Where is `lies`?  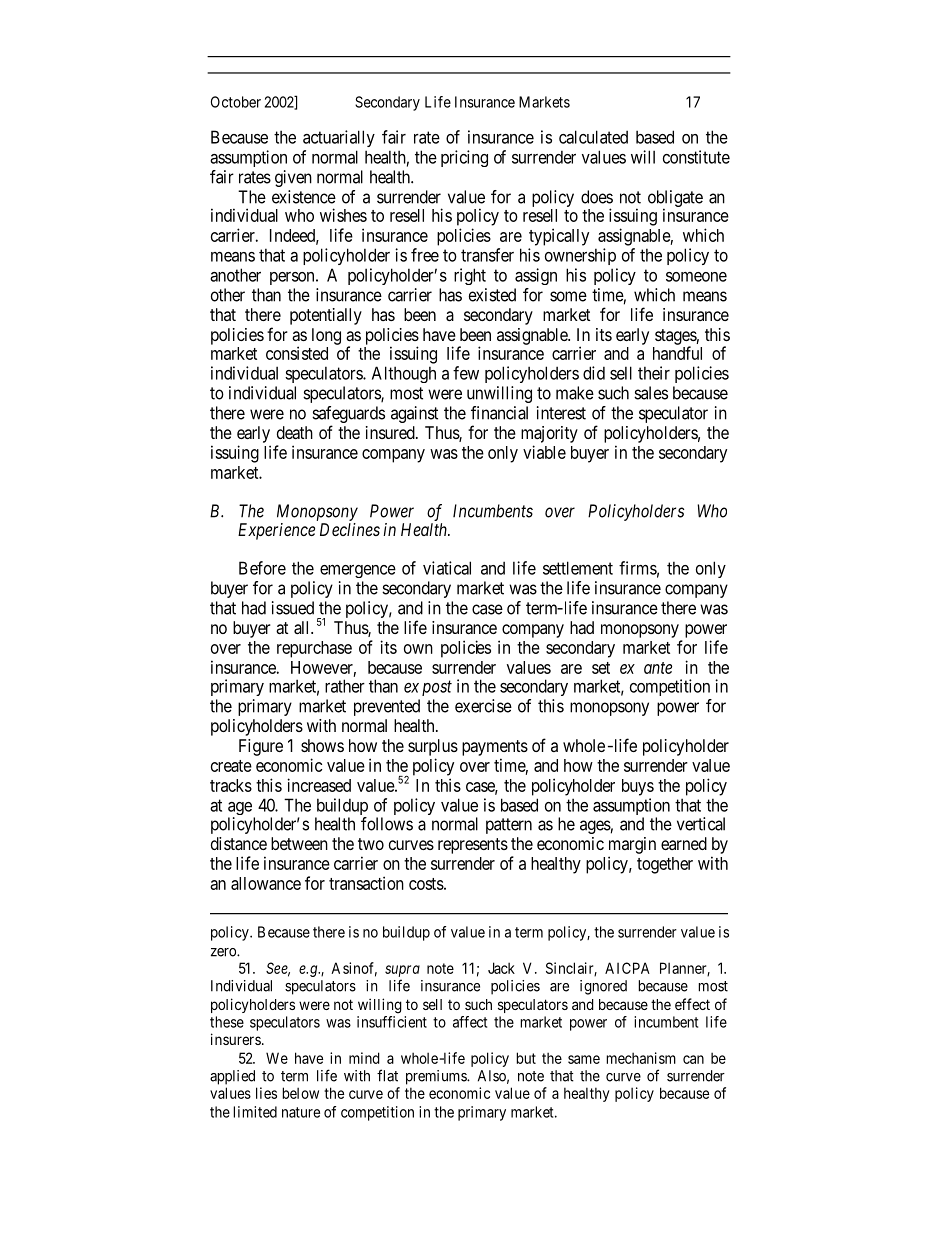 lies is located at coordinates (266, 1093).
